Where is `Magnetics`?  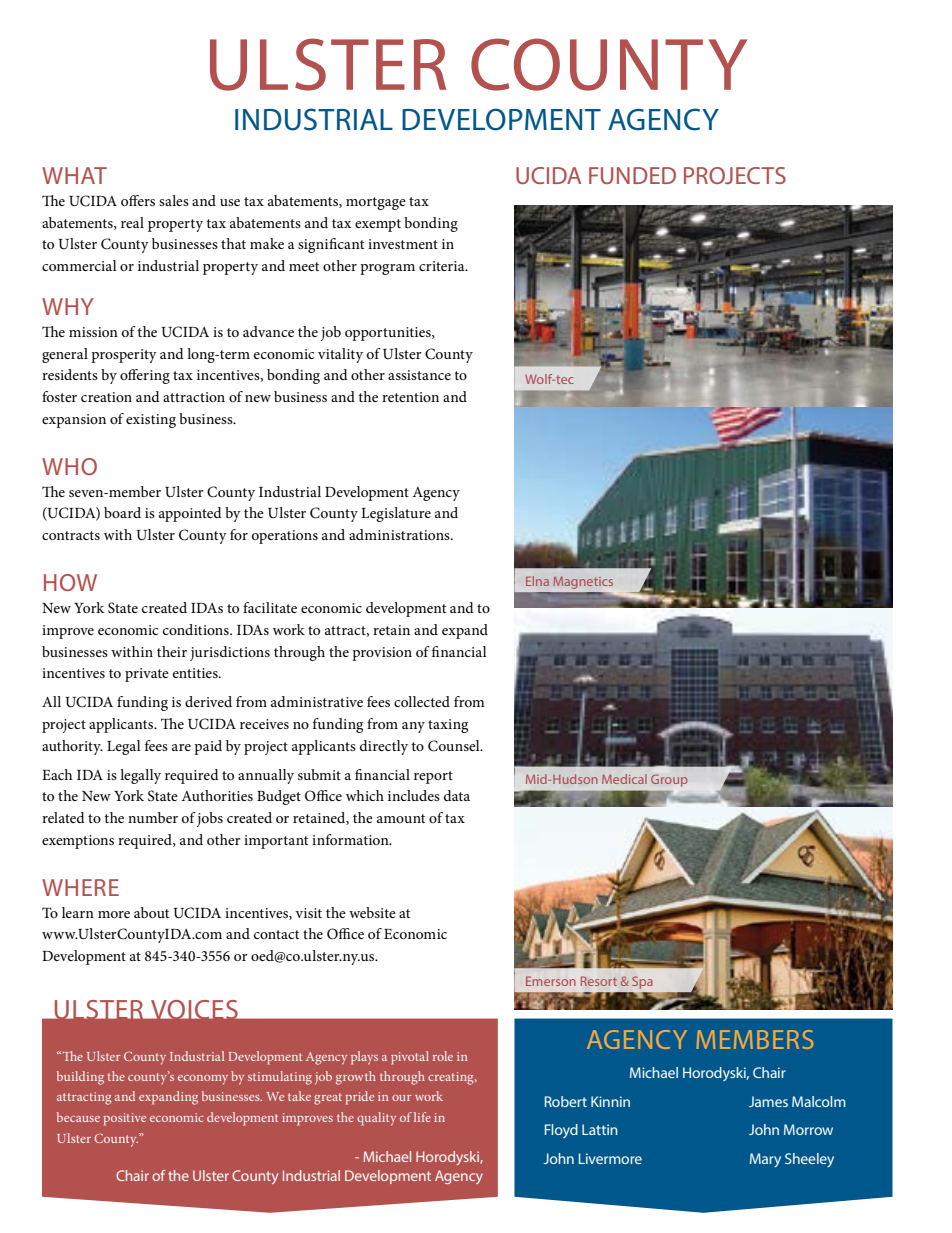
Magnetics is located at coordinates (583, 583).
